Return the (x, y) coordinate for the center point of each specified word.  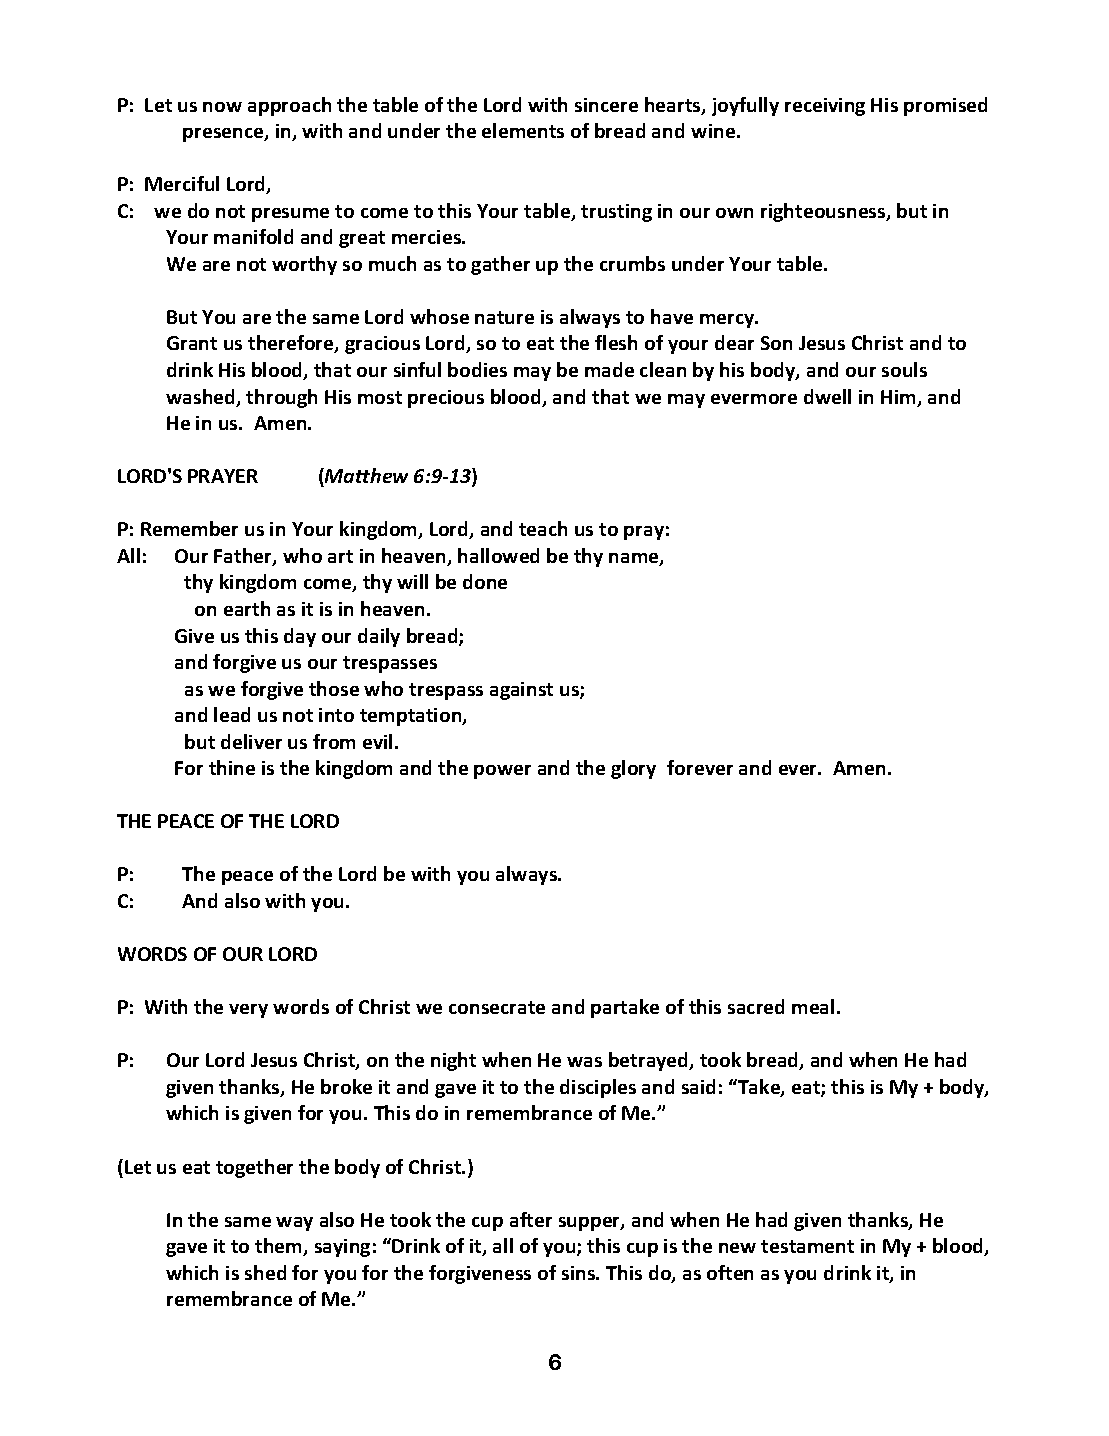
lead (232, 714)
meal (813, 1006)
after (531, 1219)
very (248, 1011)
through (281, 398)
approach (289, 106)
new (737, 1248)
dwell (827, 396)
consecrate (497, 1007)
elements (523, 130)
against (521, 691)
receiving (825, 107)
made (609, 369)
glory (633, 769)
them (280, 1247)
